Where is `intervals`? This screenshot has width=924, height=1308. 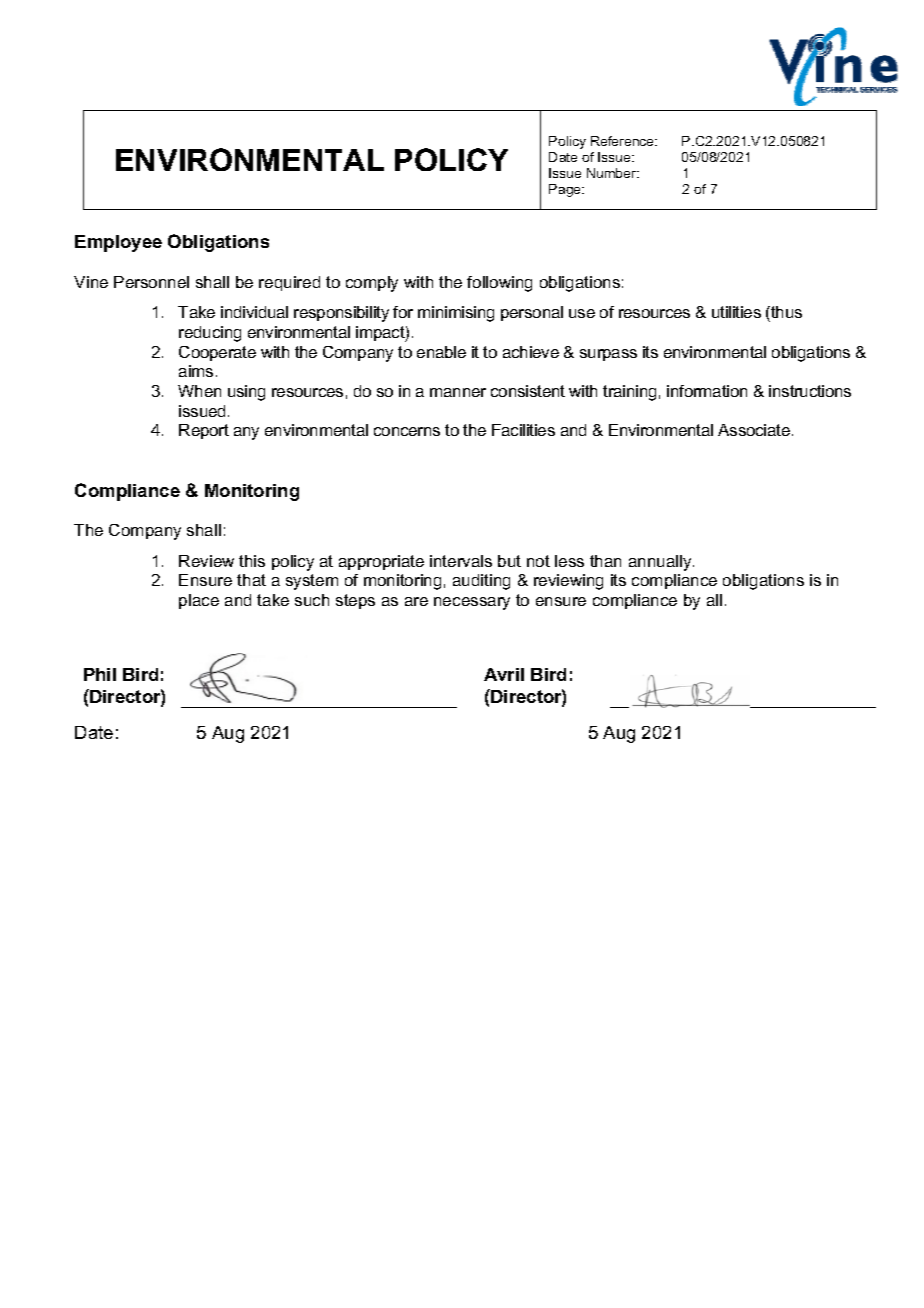
intervals is located at coordinates (461, 561).
